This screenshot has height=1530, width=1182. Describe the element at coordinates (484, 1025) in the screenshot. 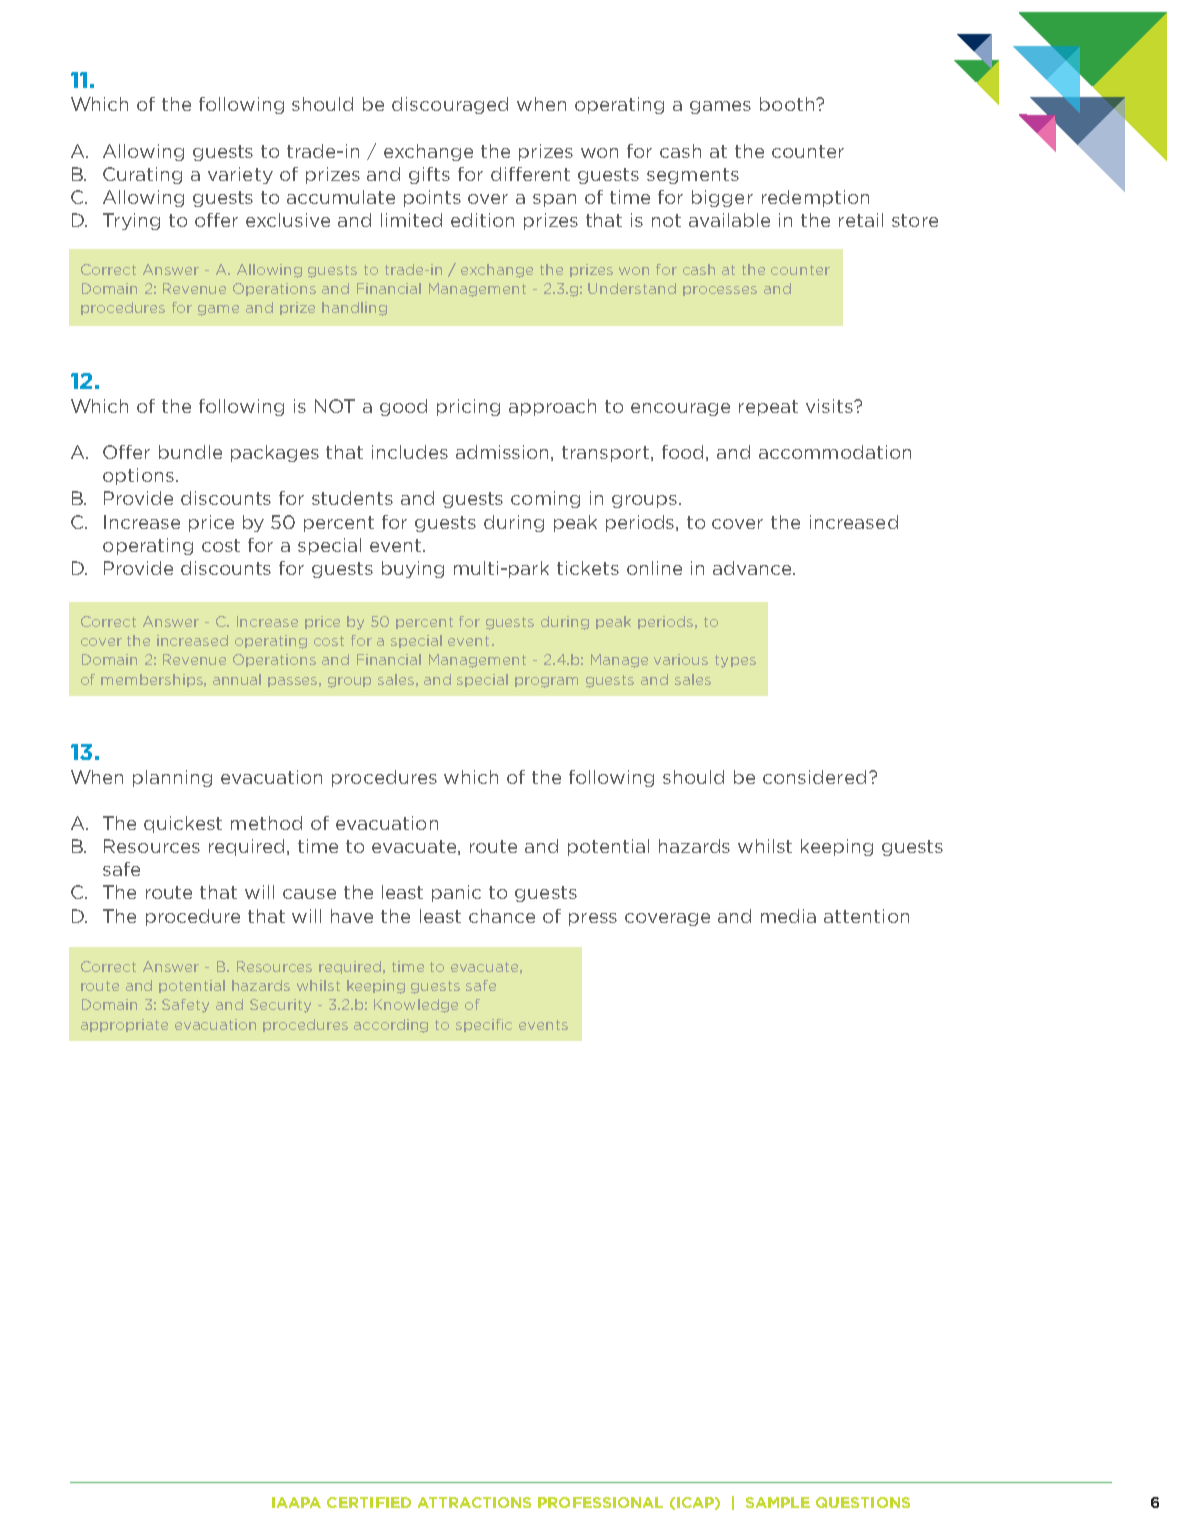

I see `specific` at that location.
